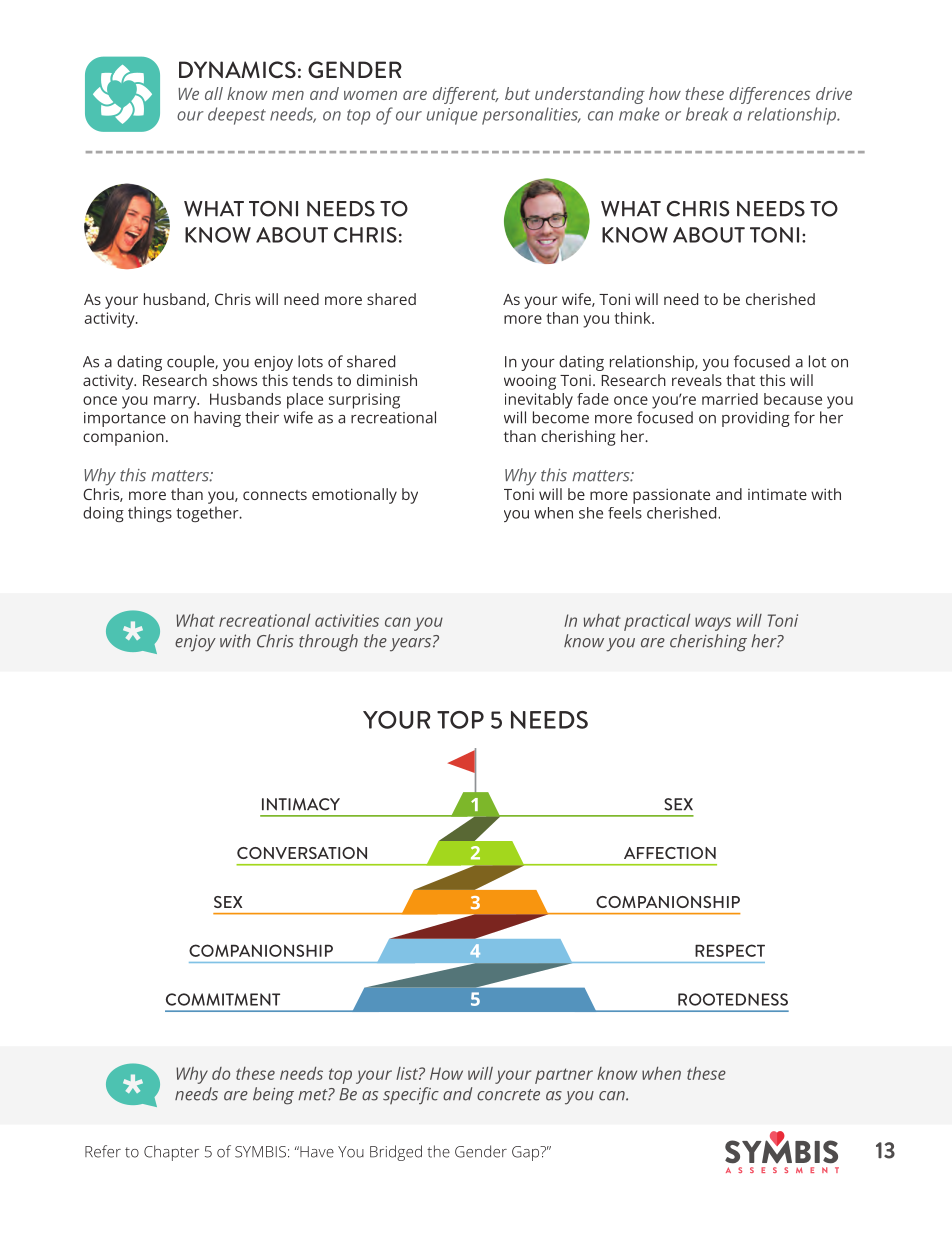 The image size is (952, 1233). Describe the element at coordinates (508, 1095) in the page. I see `concrete` at that location.
